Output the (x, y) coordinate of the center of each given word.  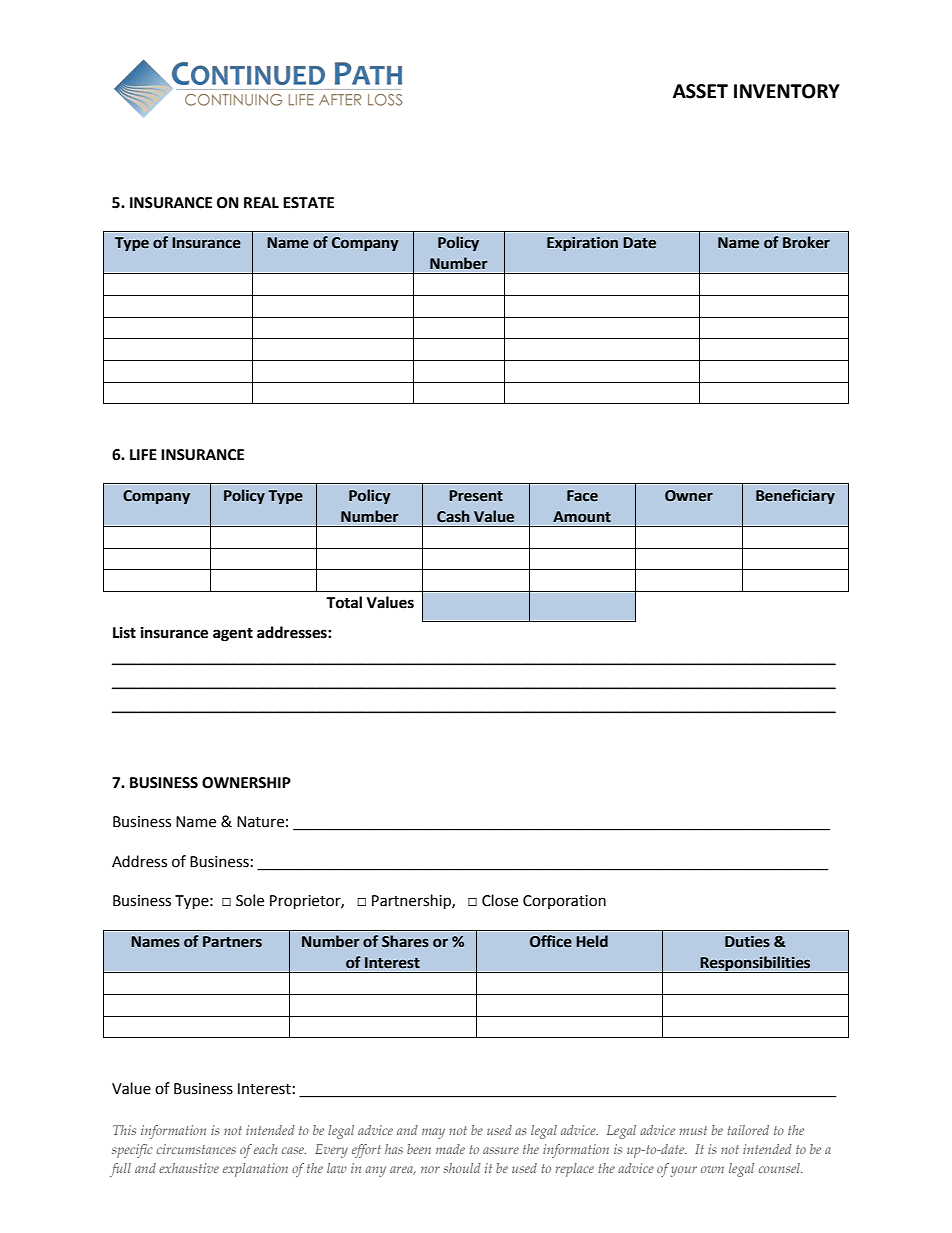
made (450, 1149)
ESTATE (308, 203)
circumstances (196, 1149)
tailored (748, 1130)
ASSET (700, 91)
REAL (261, 202)
